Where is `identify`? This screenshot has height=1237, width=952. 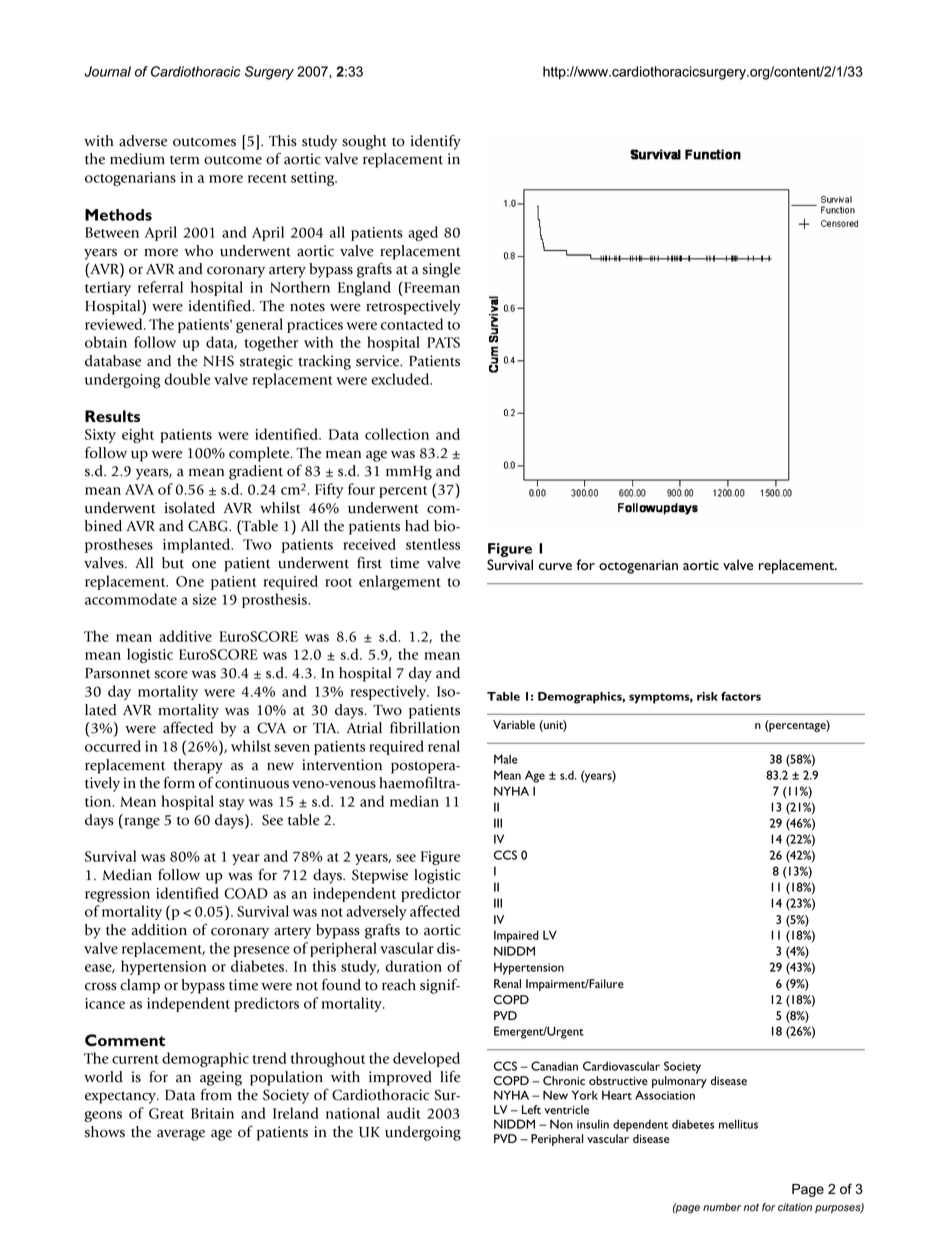 identify is located at coordinates (436, 142).
